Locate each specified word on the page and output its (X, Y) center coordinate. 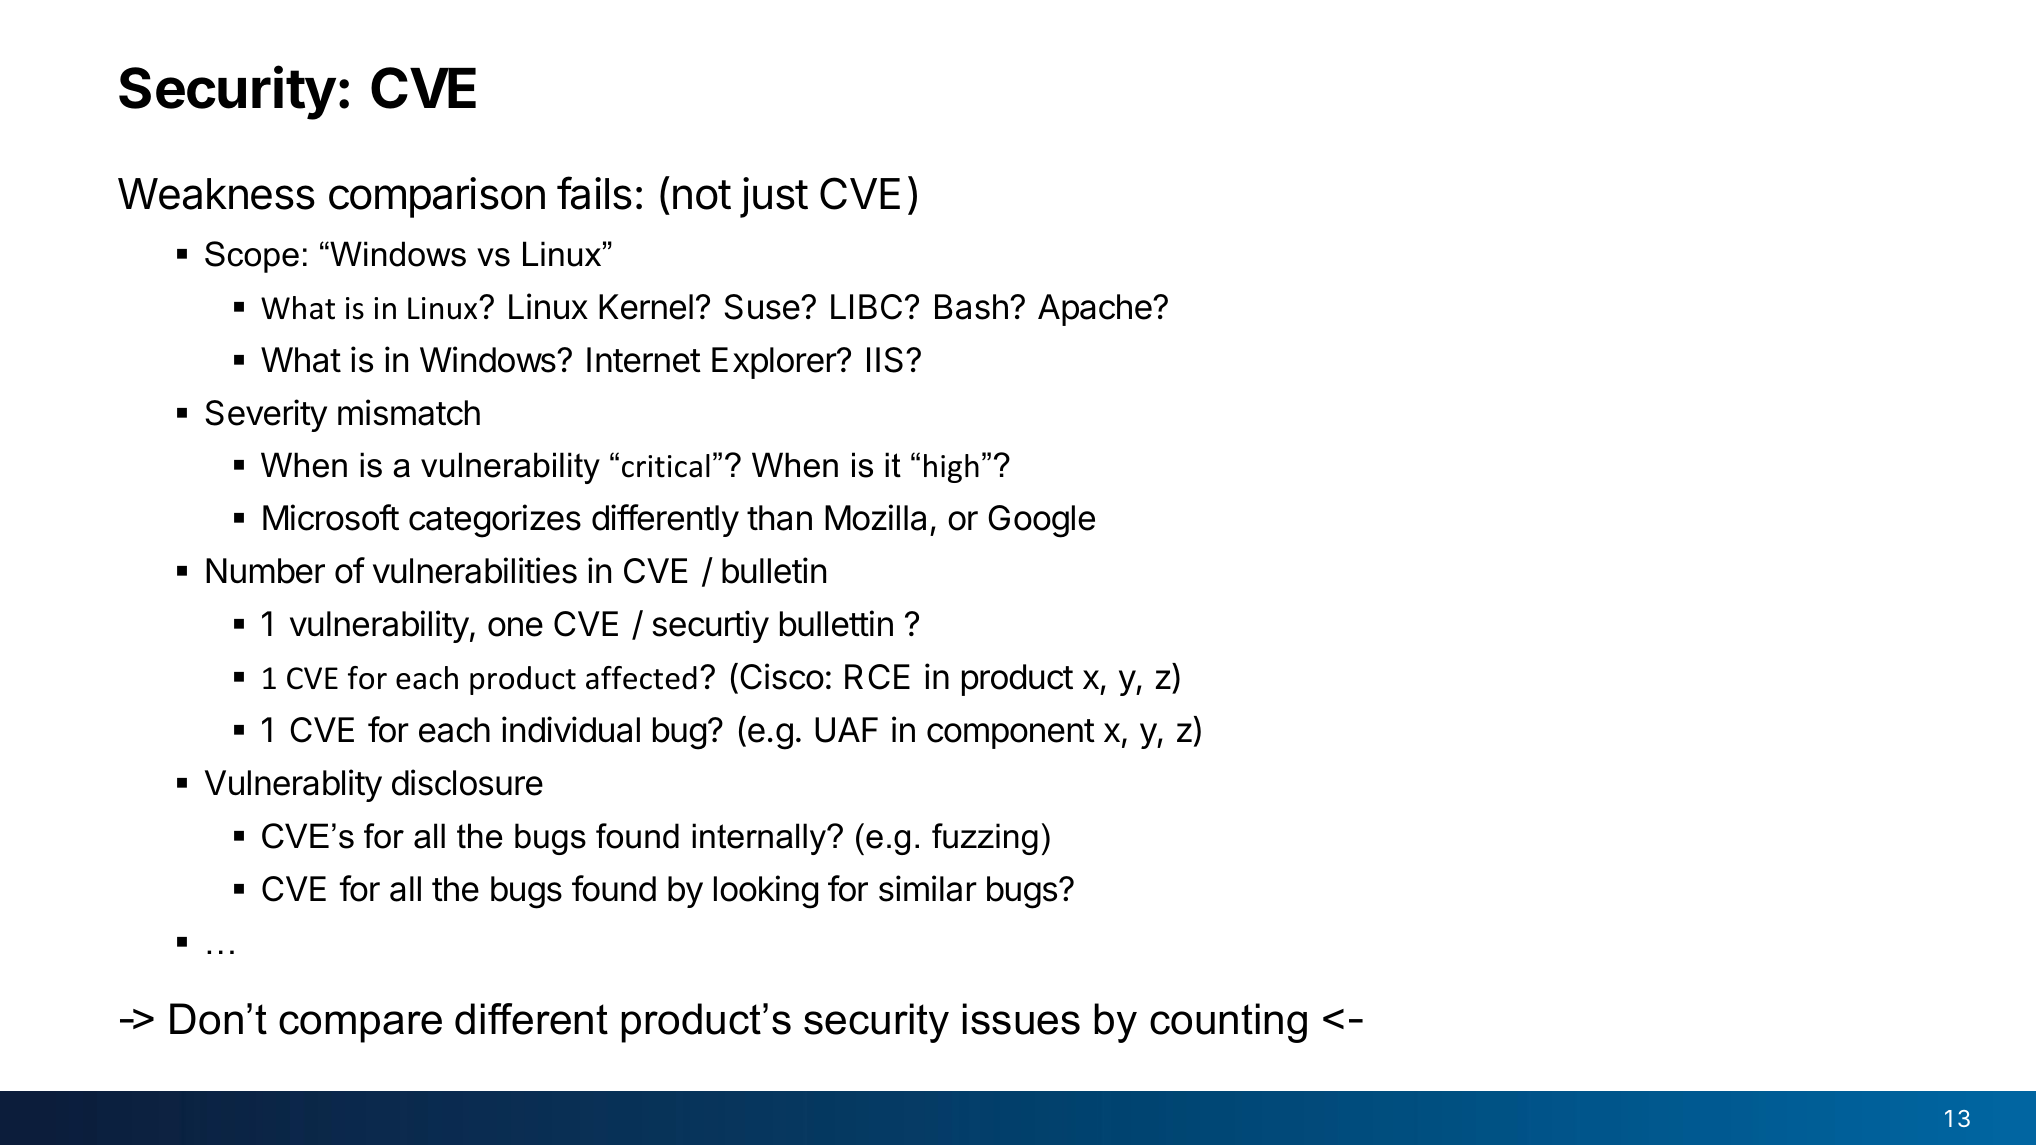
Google (1041, 521)
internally (760, 839)
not (702, 195)
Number (265, 571)
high (951, 468)
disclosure (467, 782)
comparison (437, 197)
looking (766, 892)
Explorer (775, 363)
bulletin (774, 570)
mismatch (409, 412)
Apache (1096, 310)
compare (360, 1027)
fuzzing (985, 839)
